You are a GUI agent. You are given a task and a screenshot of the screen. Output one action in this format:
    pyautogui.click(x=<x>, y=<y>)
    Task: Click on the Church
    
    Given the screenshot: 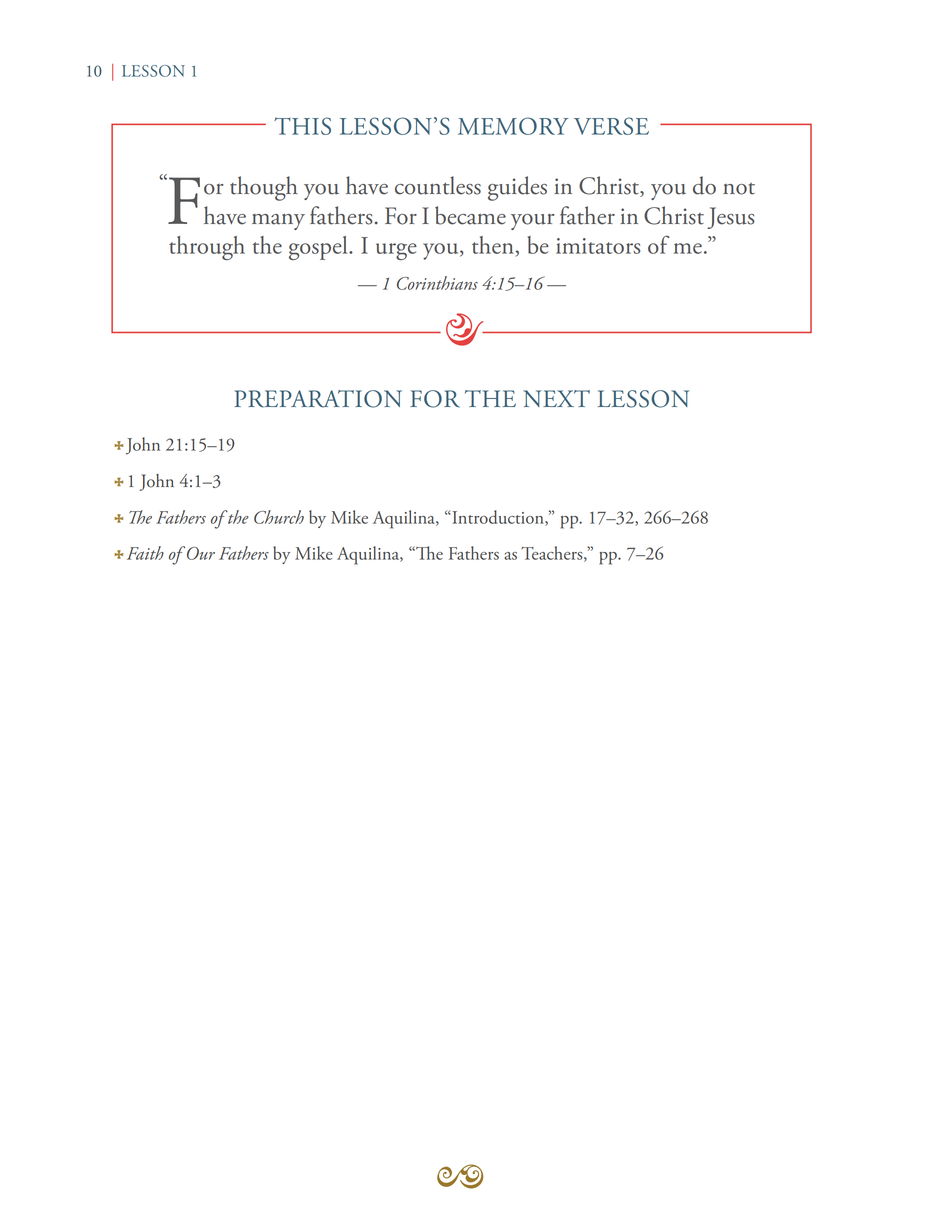 What is the action you would take?
    pyautogui.click(x=279, y=517)
